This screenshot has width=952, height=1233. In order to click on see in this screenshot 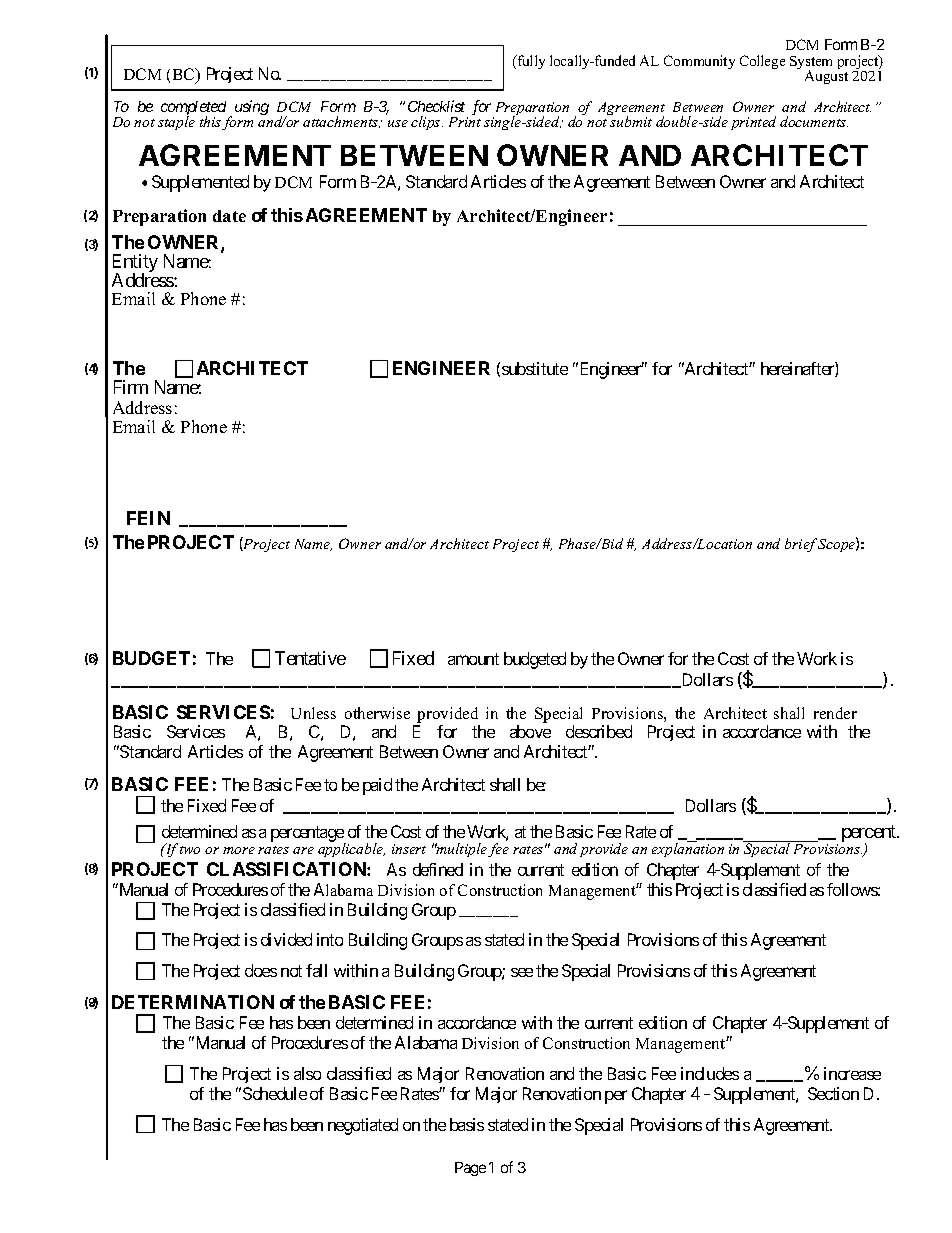, I will do `click(522, 972)`.
